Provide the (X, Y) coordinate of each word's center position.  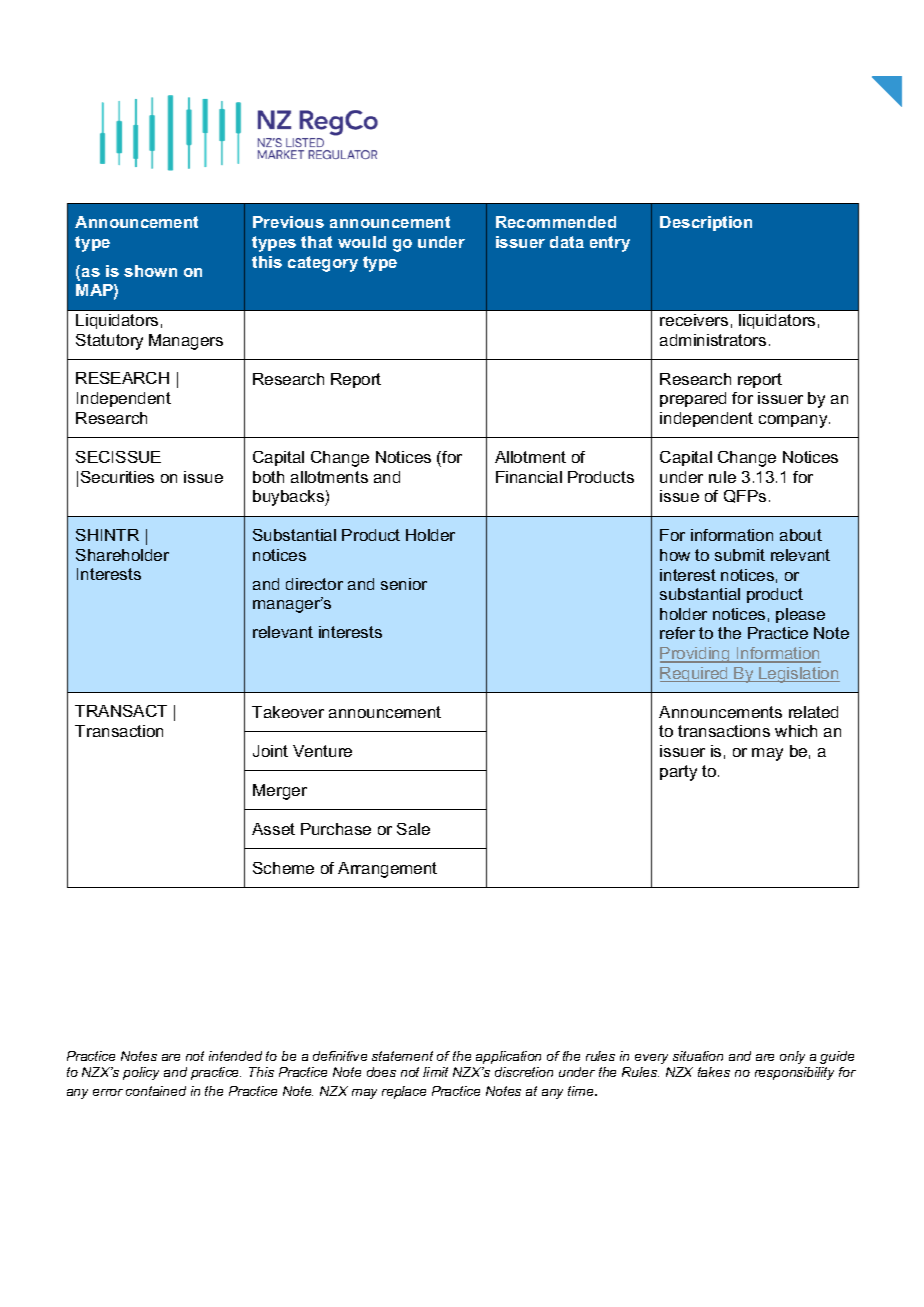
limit (435, 1072)
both (268, 477)
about (801, 535)
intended (235, 1056)
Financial (529, 477)
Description (706, 223)
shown (150, 271)
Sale (413, 829)
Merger (280, 792)
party (678, 773)
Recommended (556, 222)
